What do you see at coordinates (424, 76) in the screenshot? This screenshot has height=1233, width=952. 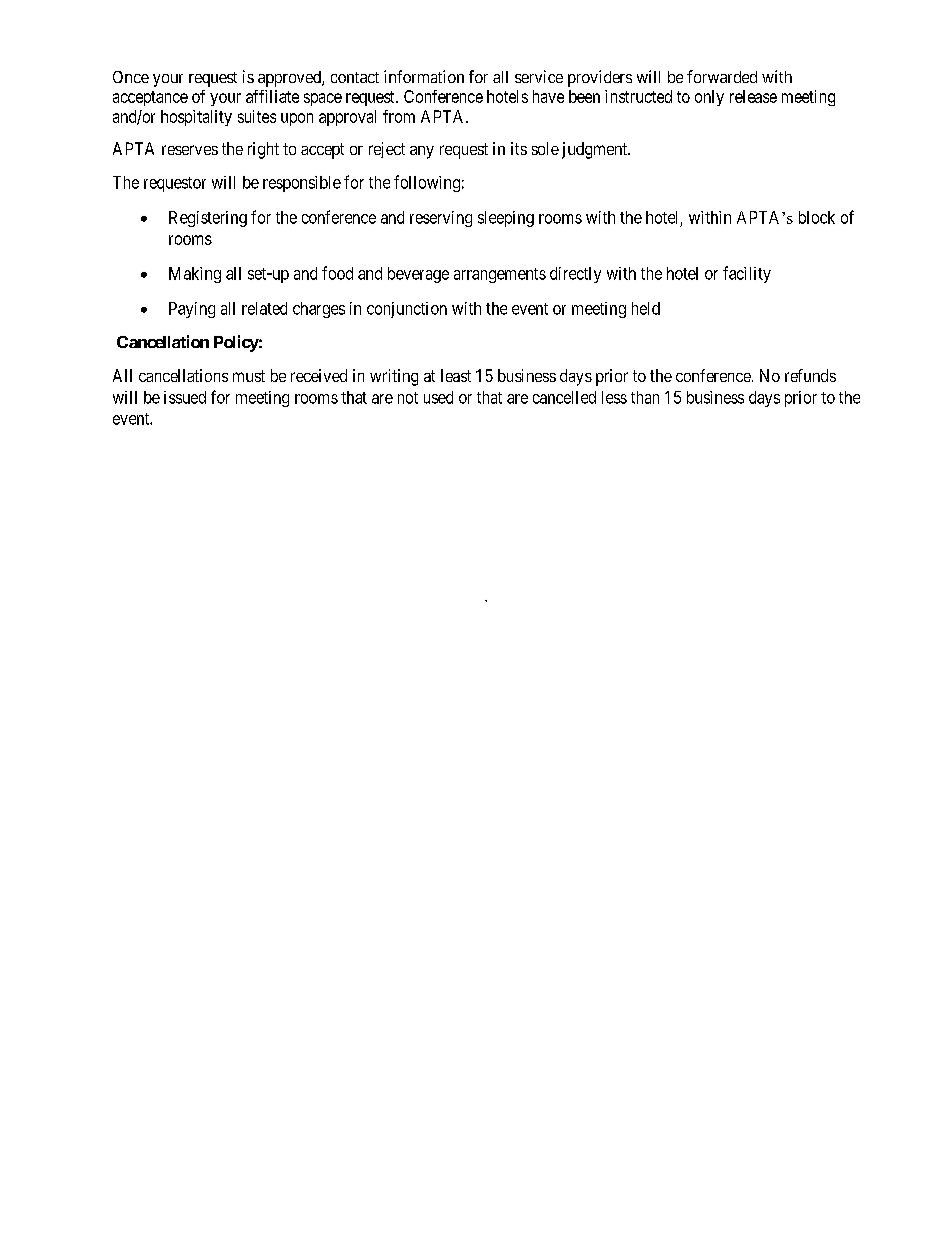 I see `information` at bounding box center [424, 76].
